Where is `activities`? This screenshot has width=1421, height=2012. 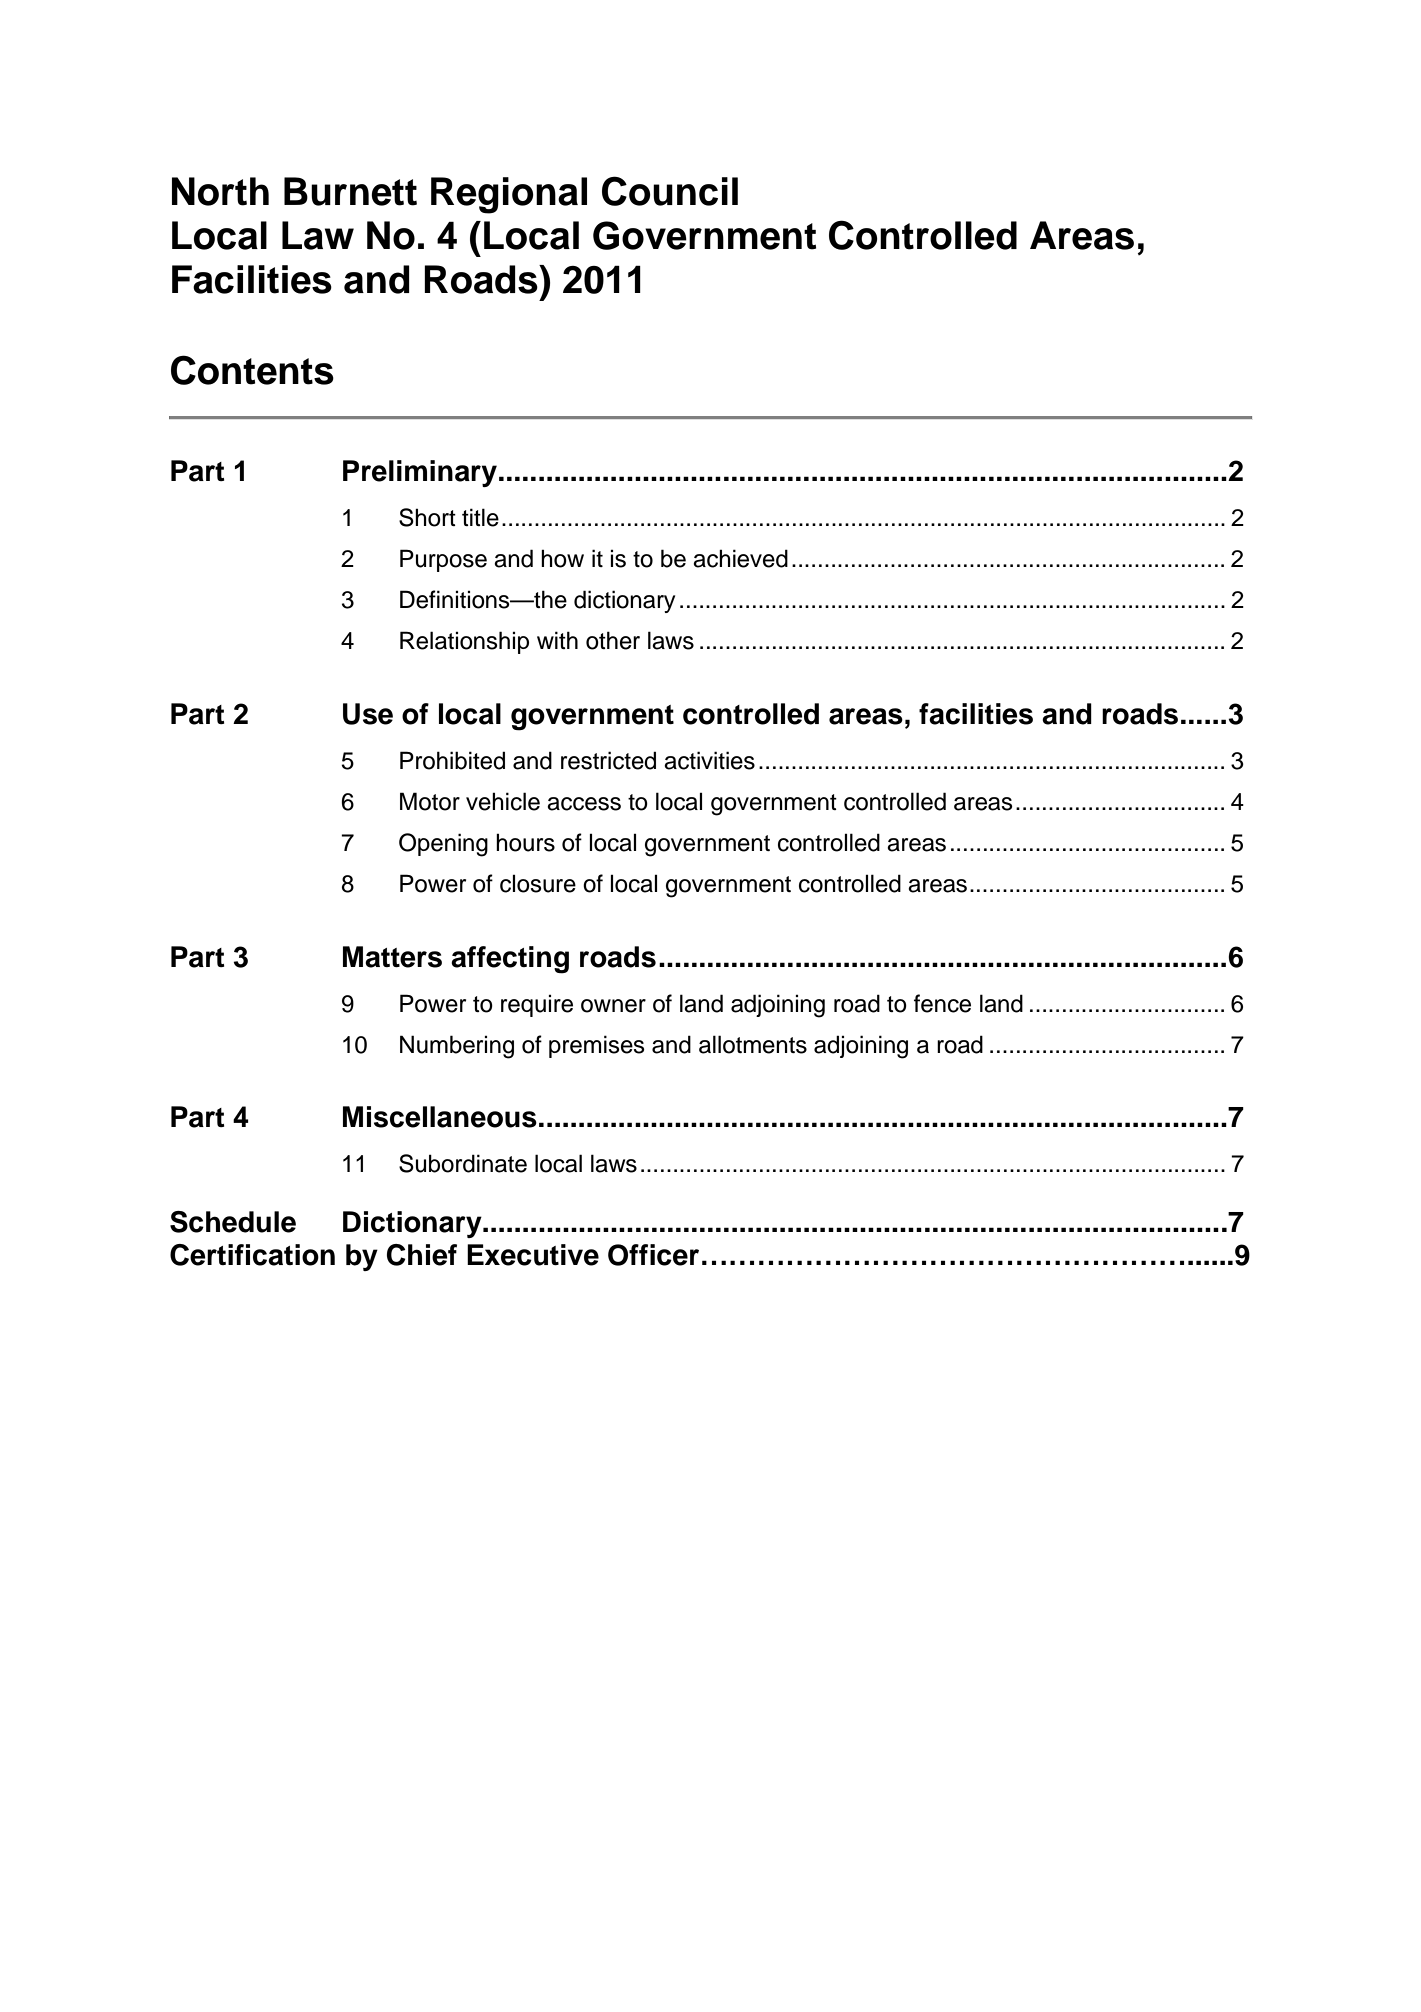 activities is located at coordinates (709, 760).
